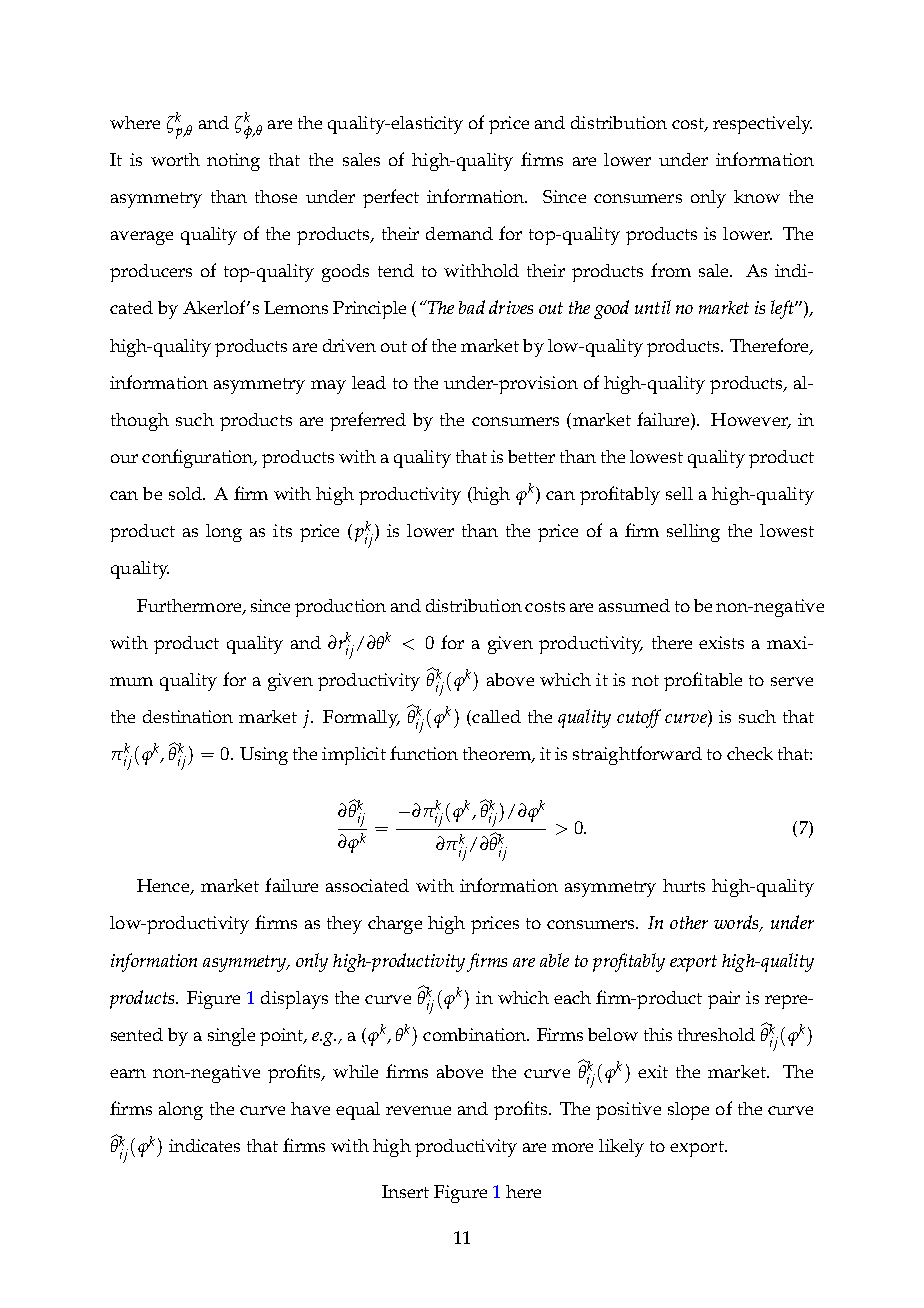  I want to click on better, so click(531, 456).
